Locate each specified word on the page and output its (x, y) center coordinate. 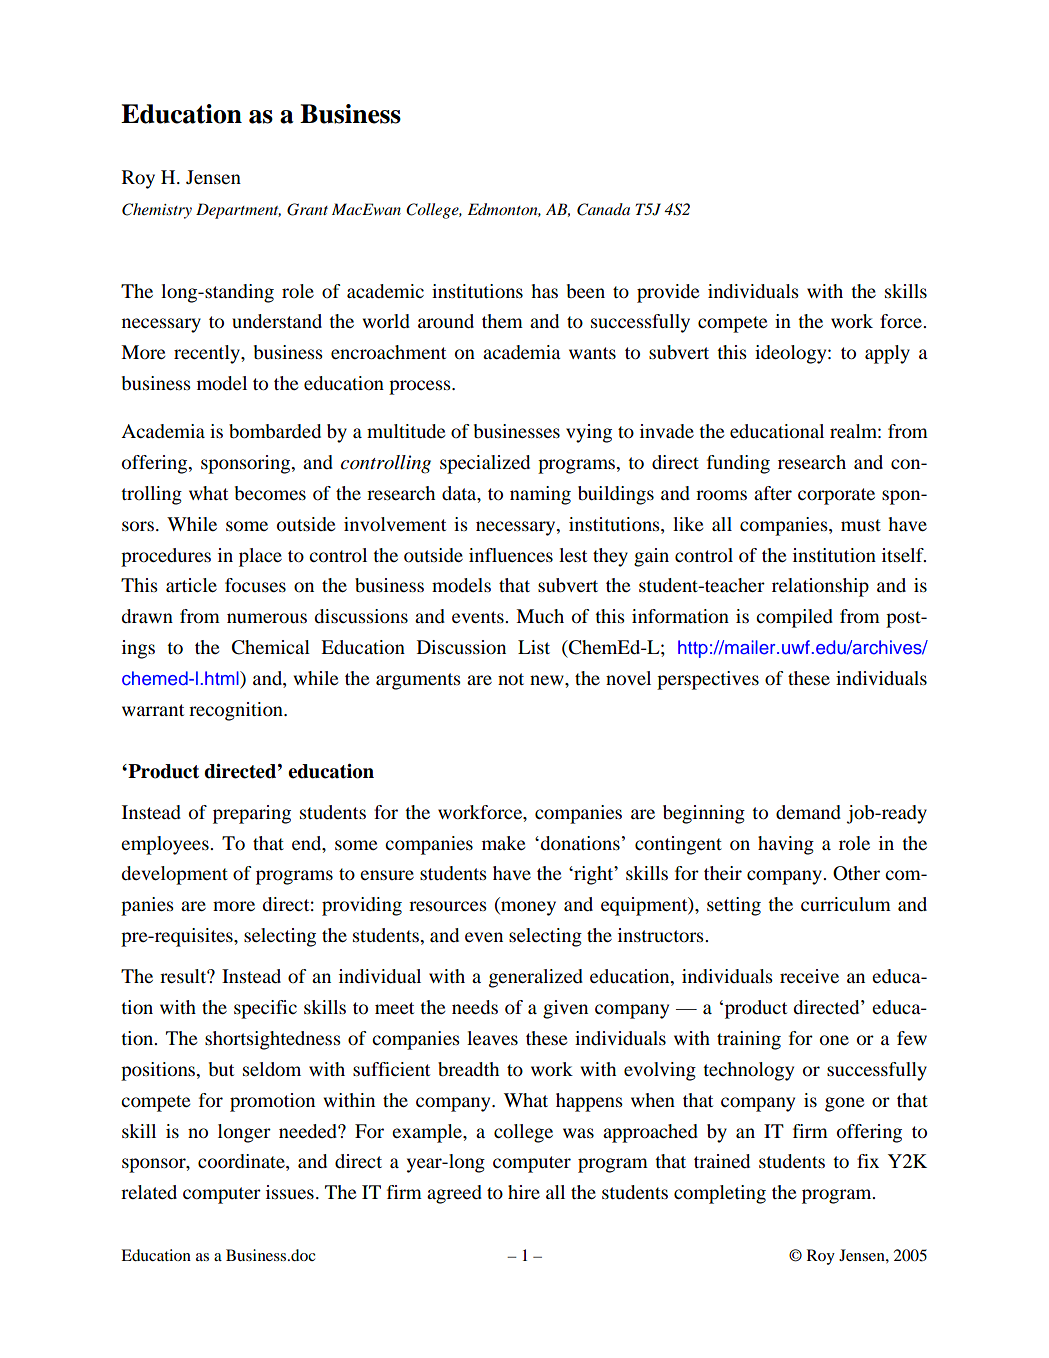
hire (524, 1192)
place (260, 557)
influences (511, 555)
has (544, 291)
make (503, 843)
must (861, 525)
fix (868, 1161)
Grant (307, 209)
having (786, 845)
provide (668, 293)
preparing (252, 814)
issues (290, 1192)
